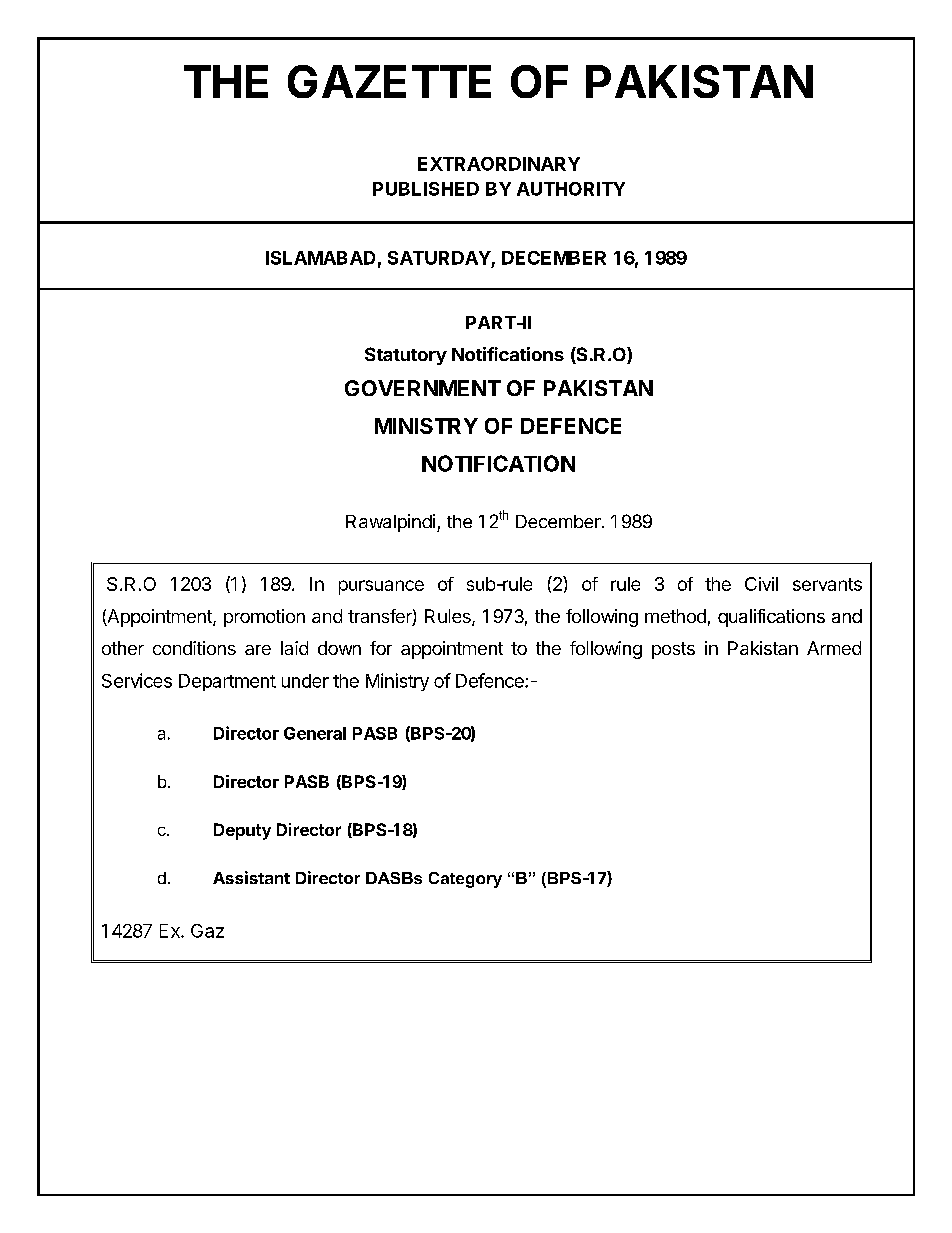 The width and height of the document is (952, 1233). Describe the element at coordinates (242, 831) in the document. I see `Deputy` at that location.
